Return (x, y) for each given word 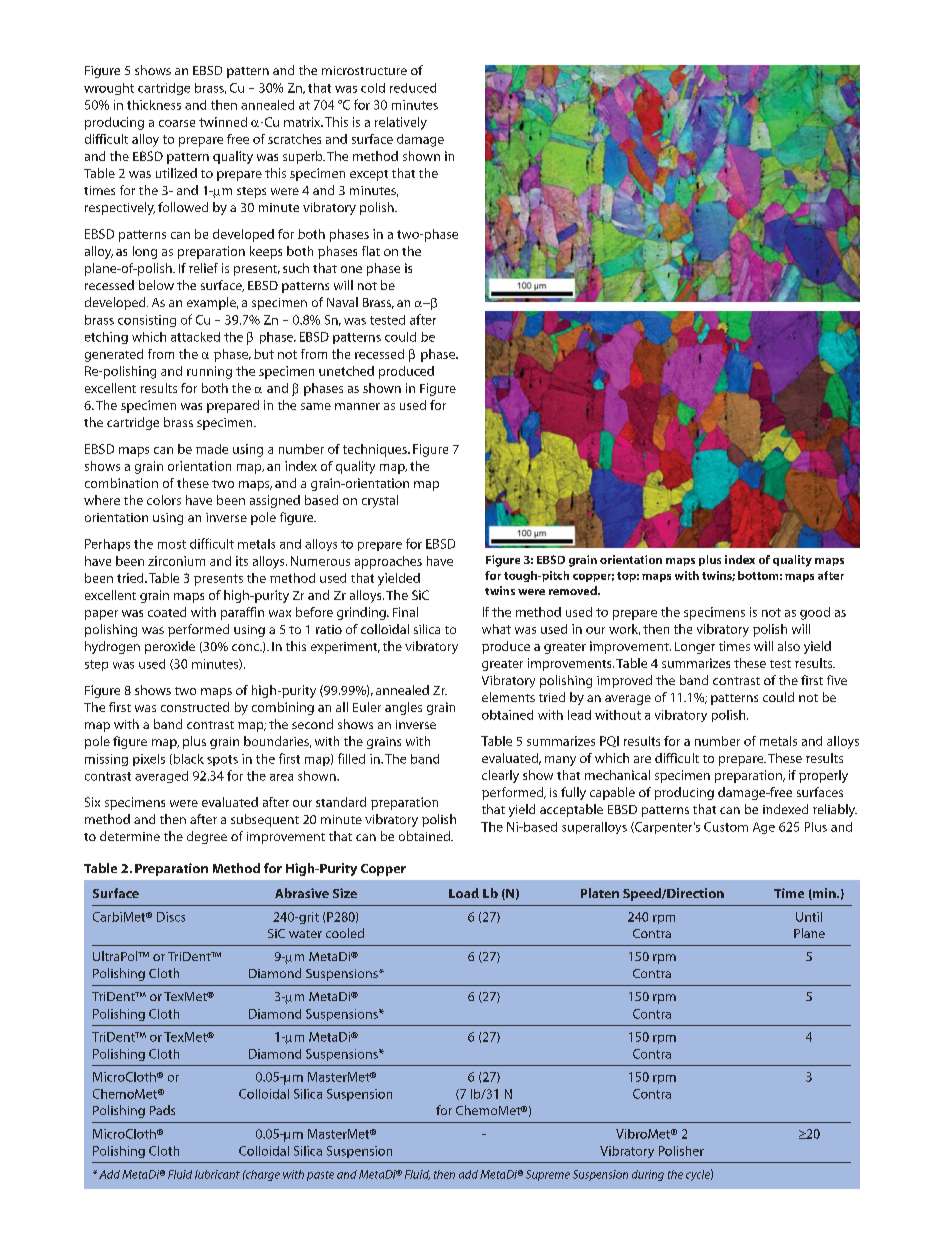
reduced (413, 88)
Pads (162, 1110)
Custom (726, 827)
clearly (500, 776)
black (187, 759)
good (815, 613)
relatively (401, 123)
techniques (376, 450)
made (212, 449)
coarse (177, 123)
